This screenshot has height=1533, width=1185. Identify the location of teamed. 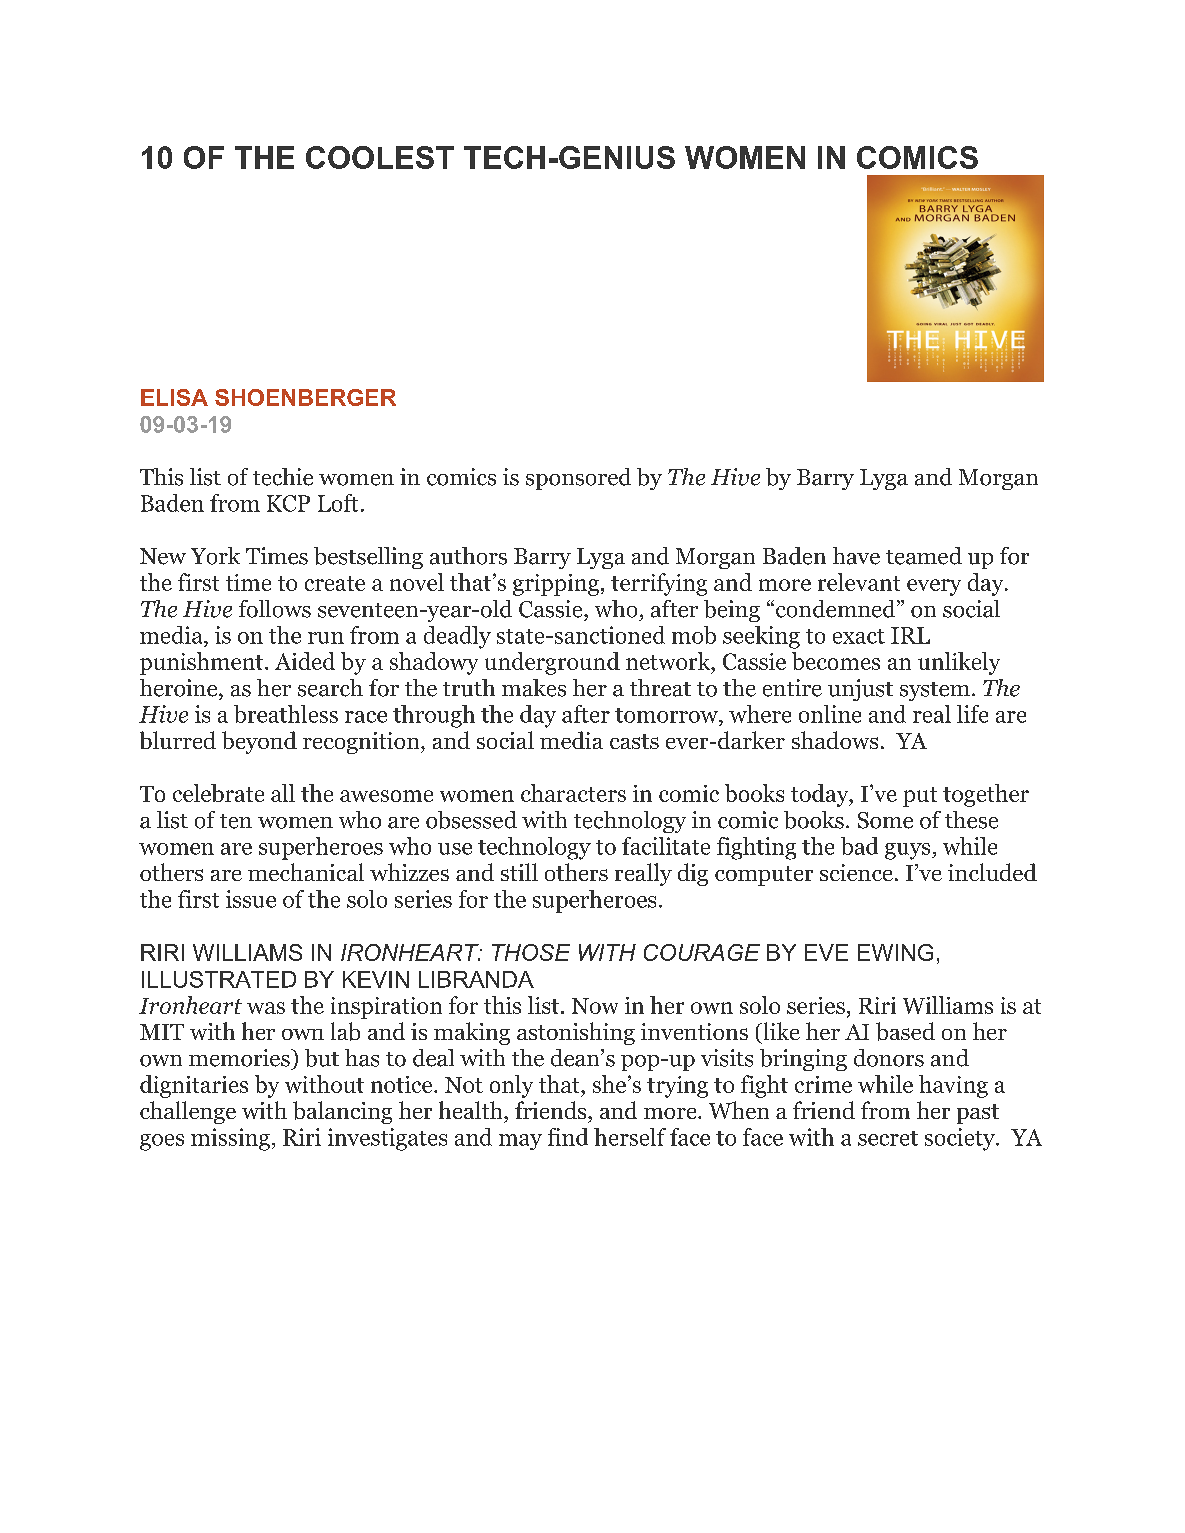
(924, 556).
